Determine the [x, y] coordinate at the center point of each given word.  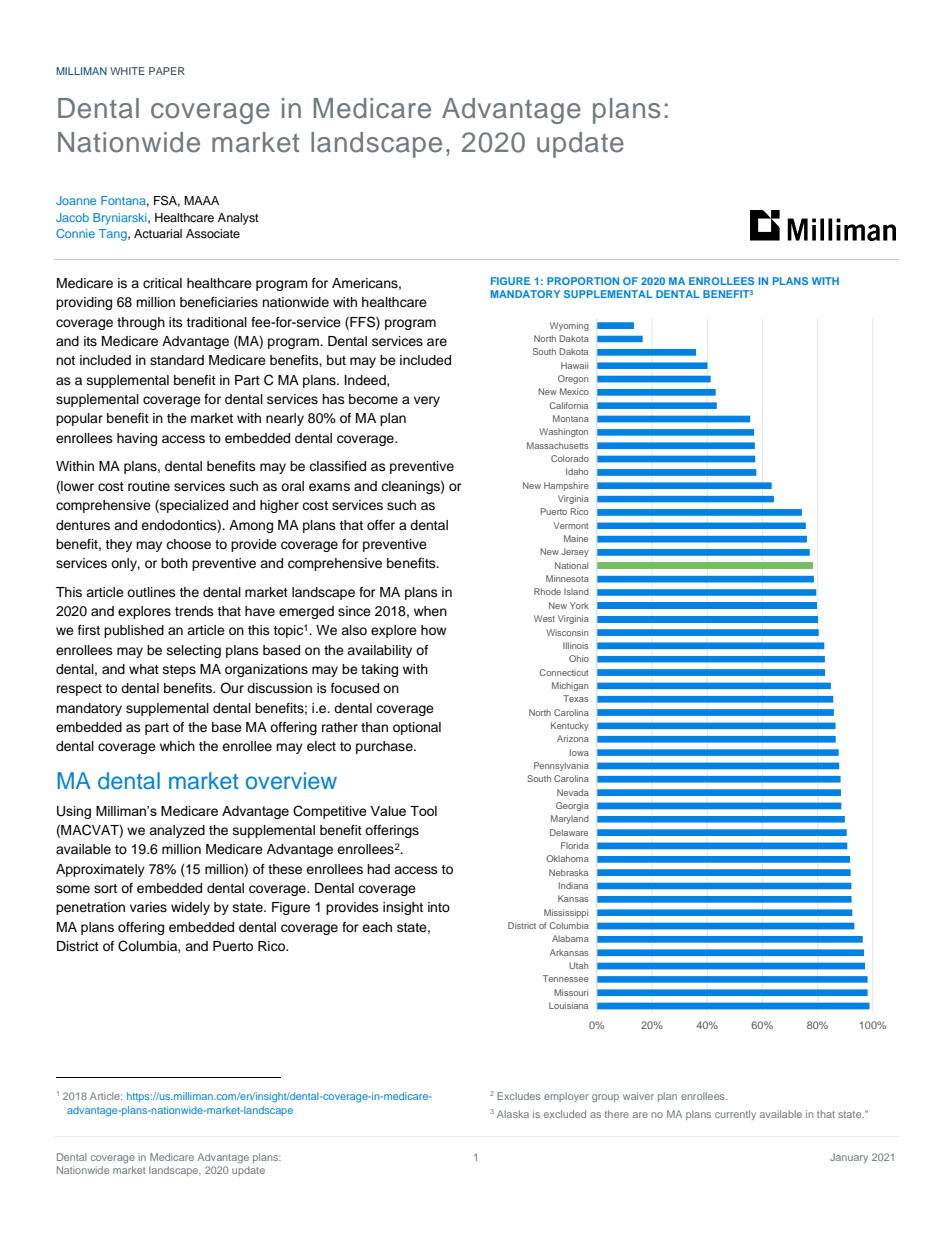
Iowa [579, 752]
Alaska [513, 1114]
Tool [423, 811]
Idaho [577, 471]
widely [190, 908]
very [427, 401]
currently [735, 1115]
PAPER [167, 71]
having [137, 439]
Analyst [238, 219]
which [177, 746]
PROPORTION [583, 281]
